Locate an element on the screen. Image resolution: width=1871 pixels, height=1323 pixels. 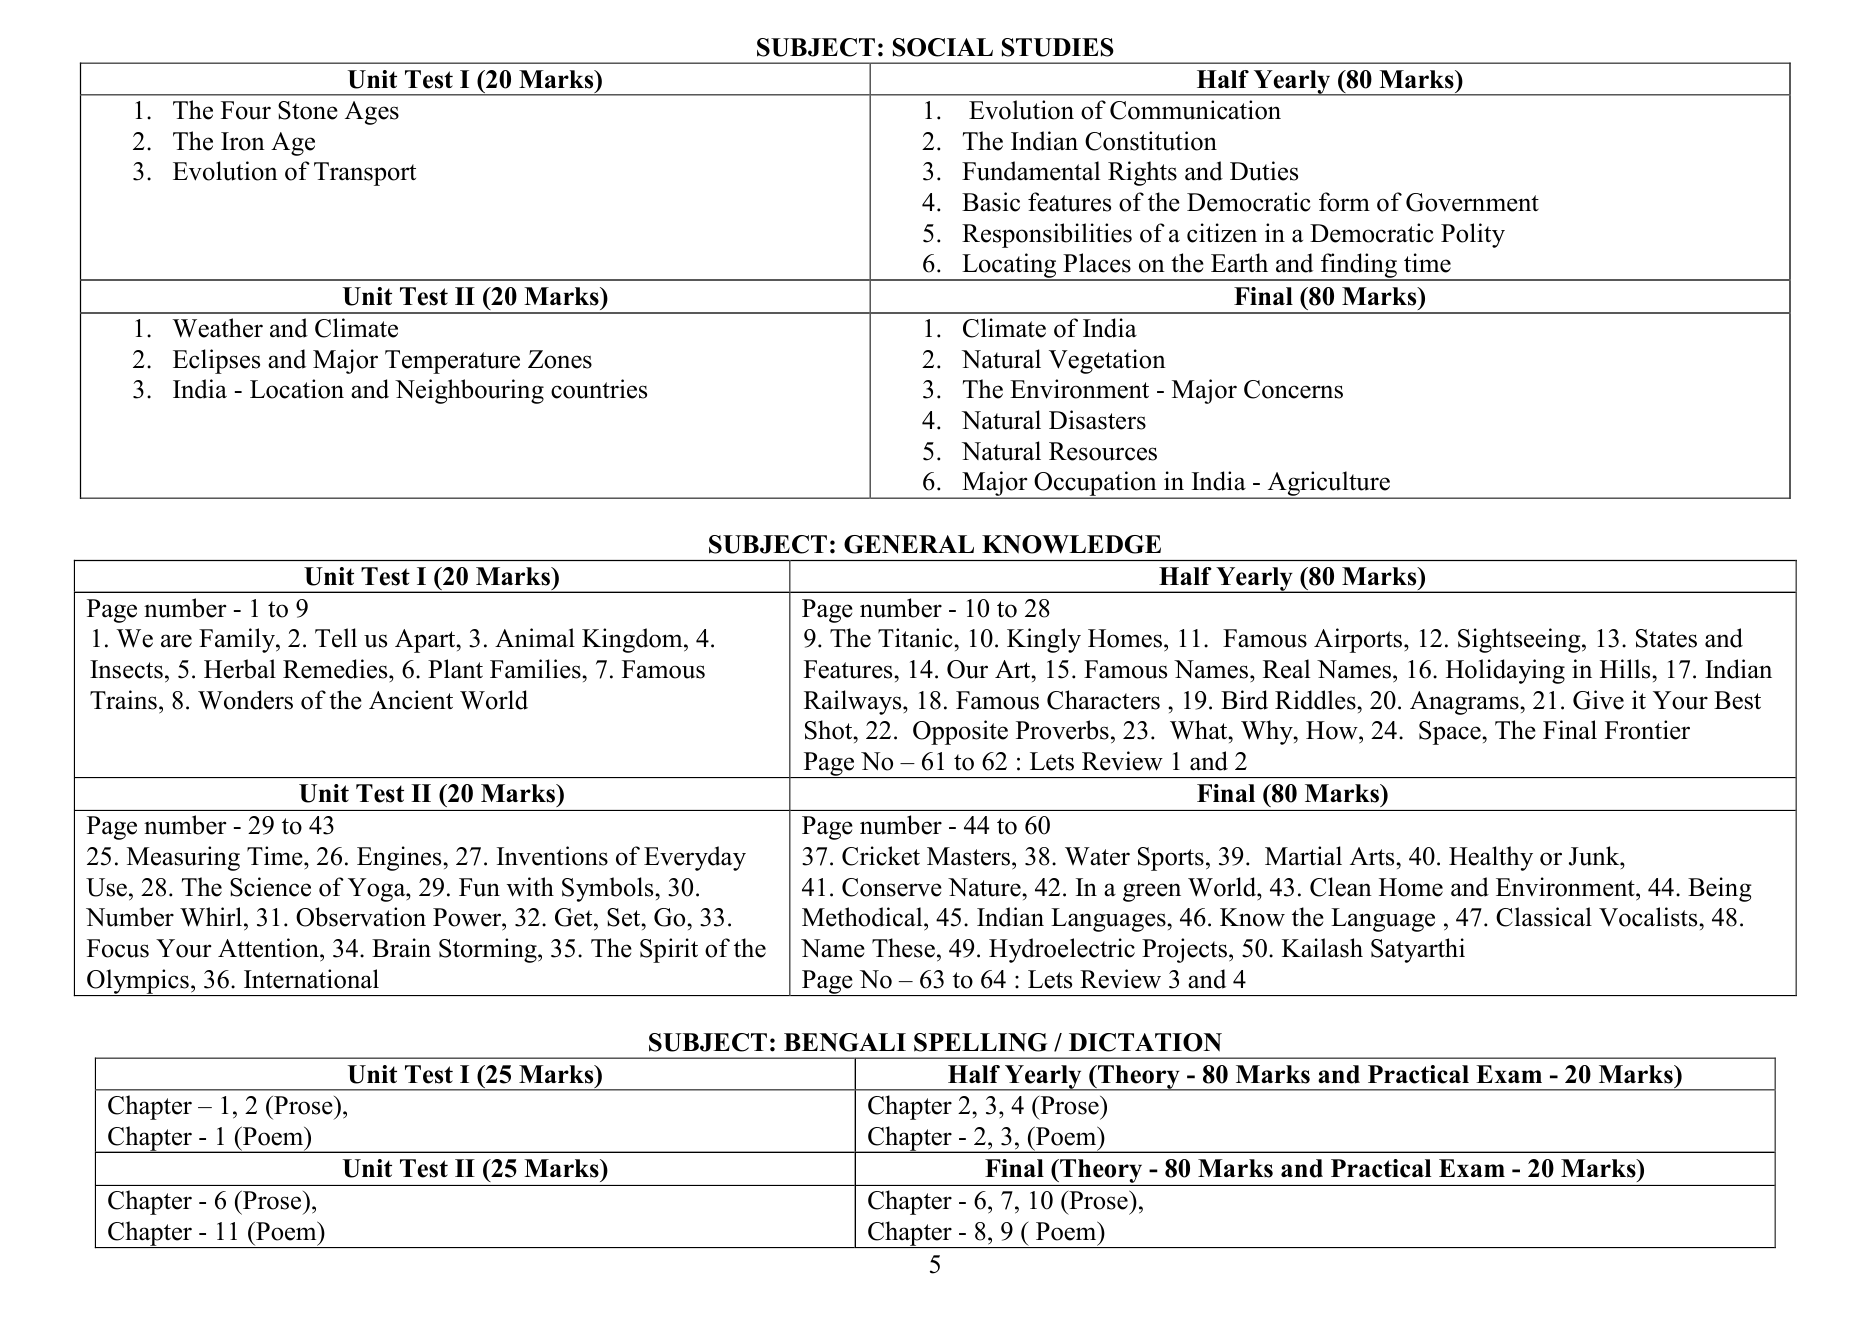
Wonders is located at coordinates (245, 700).
